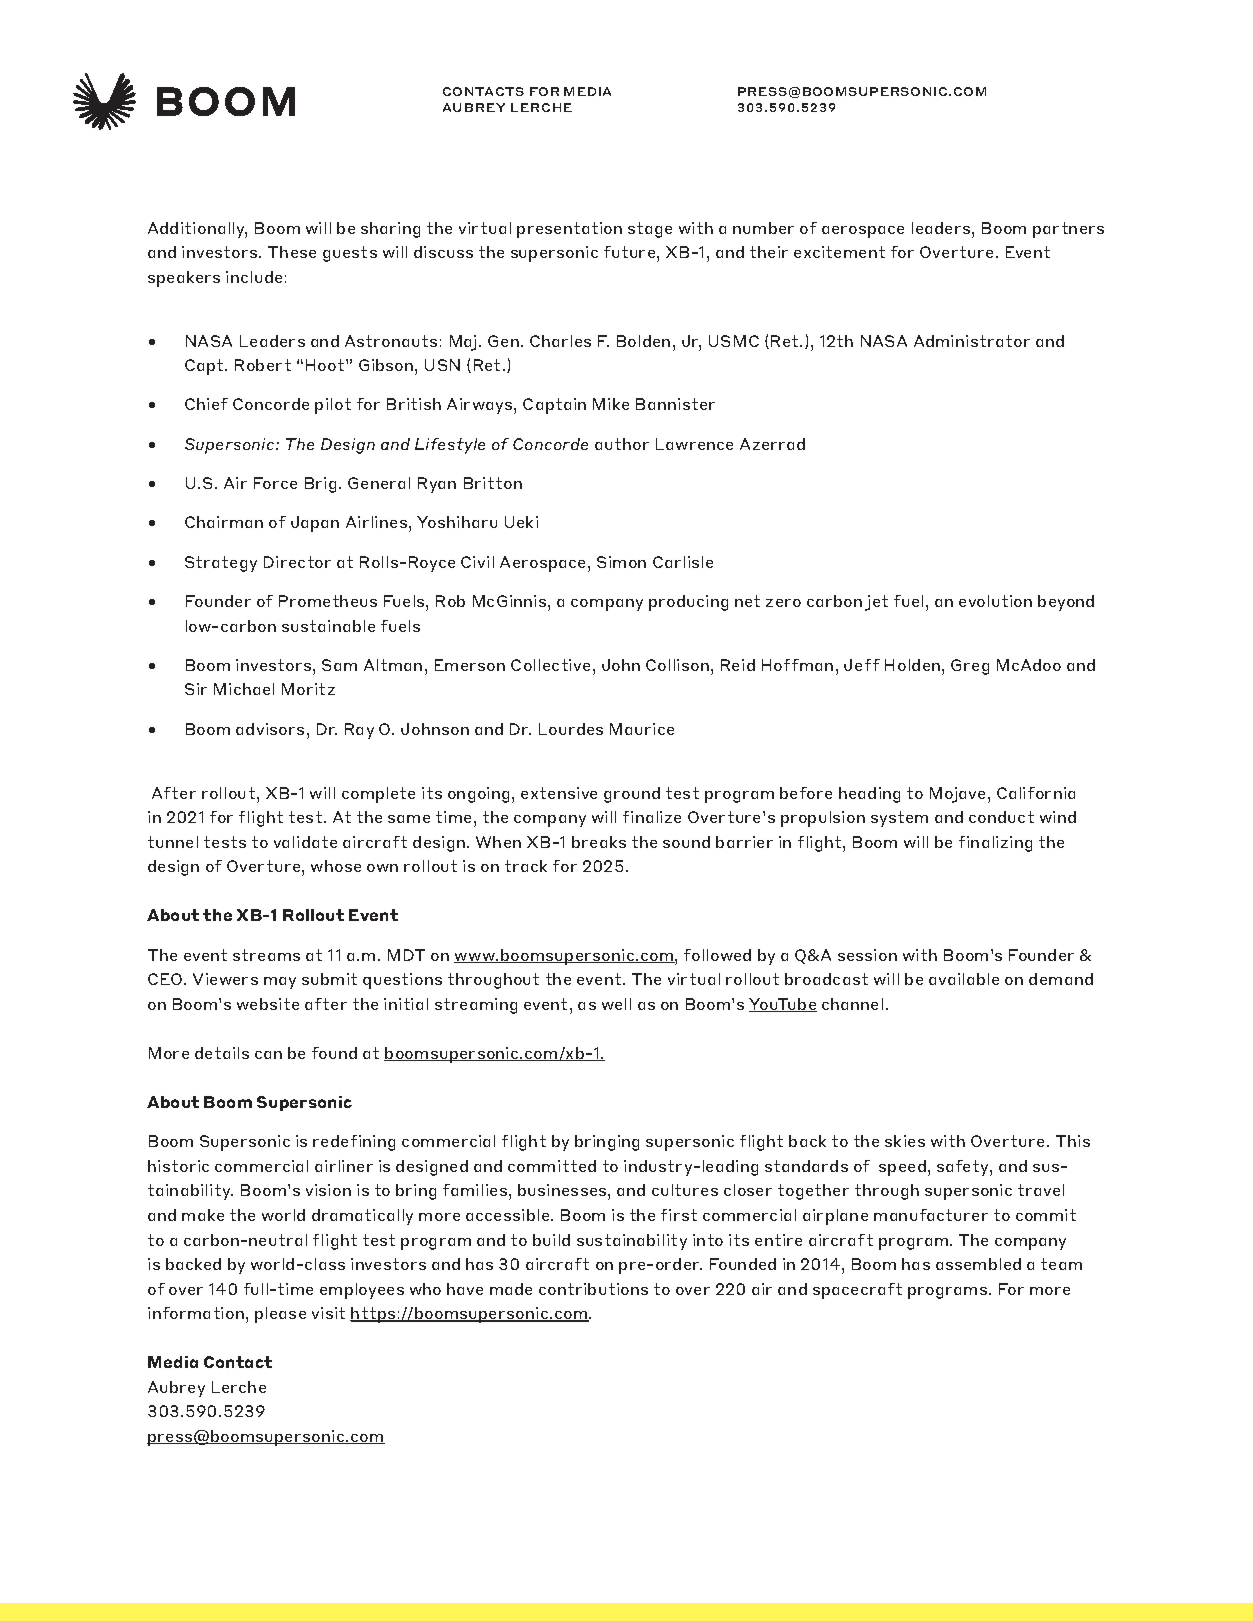 This screenshot has width=1253, height=1621. What do you see at coordinates (995, 601) in the screenshot?
I see `evolution` at bounding box center [995, 601].
